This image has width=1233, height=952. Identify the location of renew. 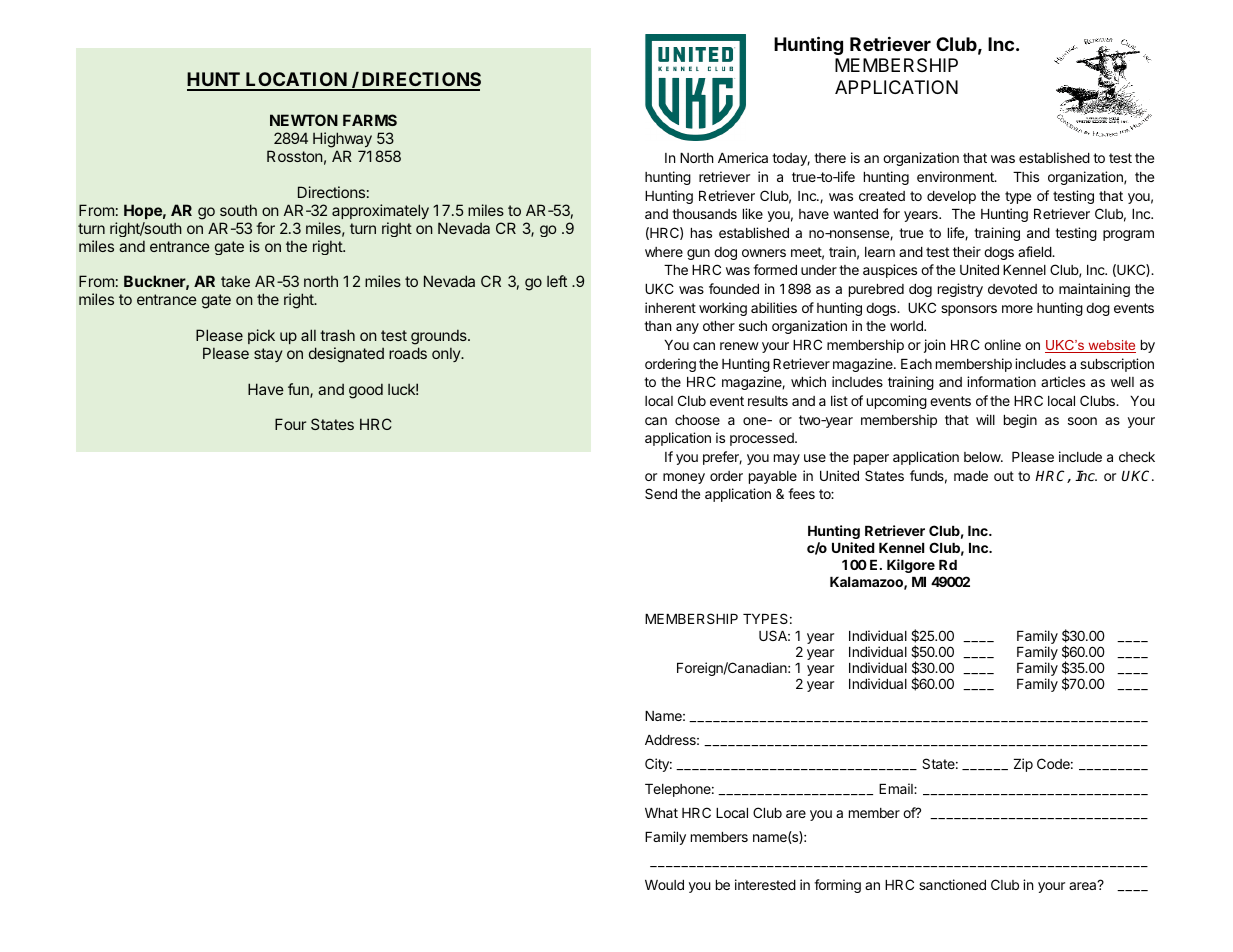
(739, 346).
